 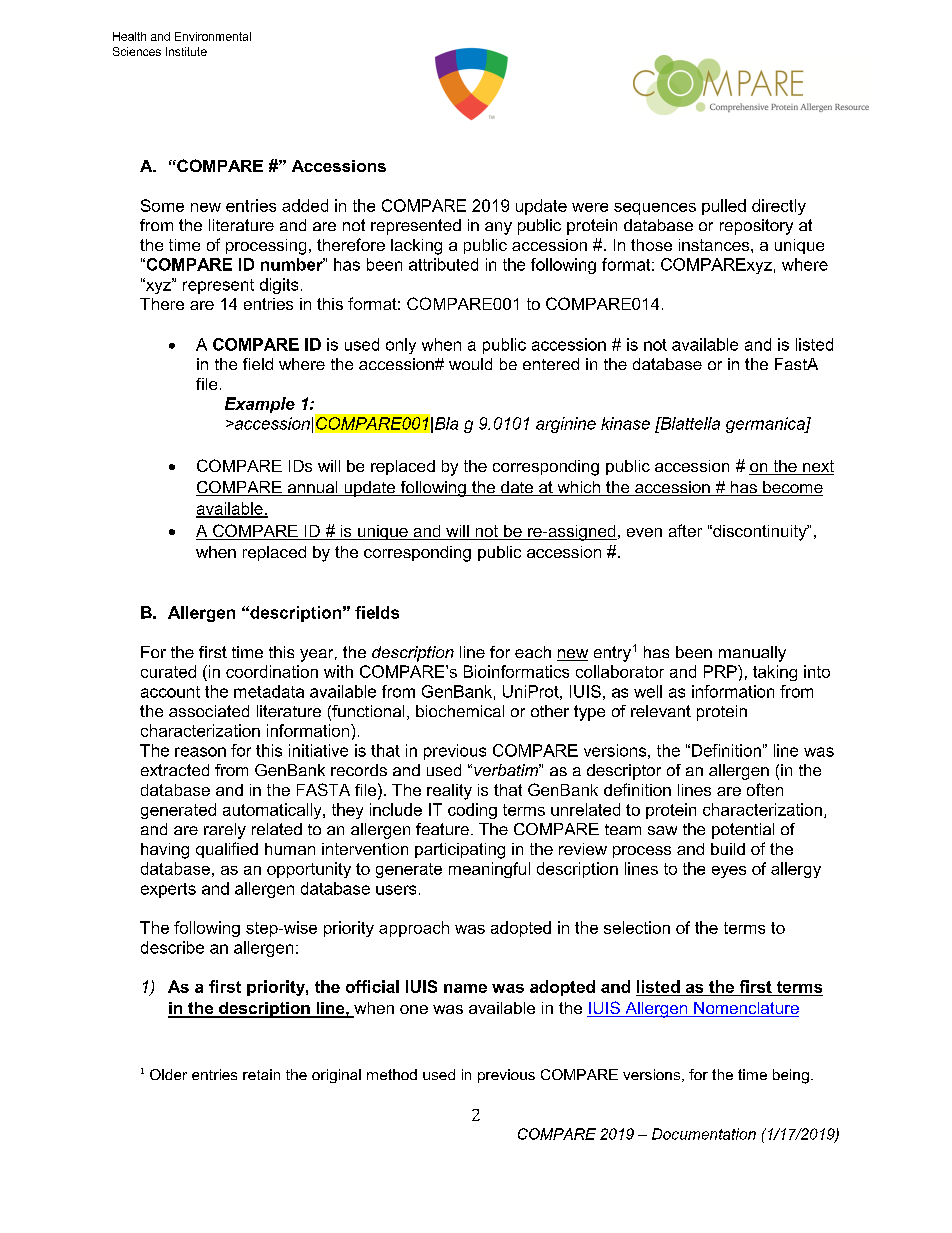 I want to click on would, so click(x=470, y=364).
